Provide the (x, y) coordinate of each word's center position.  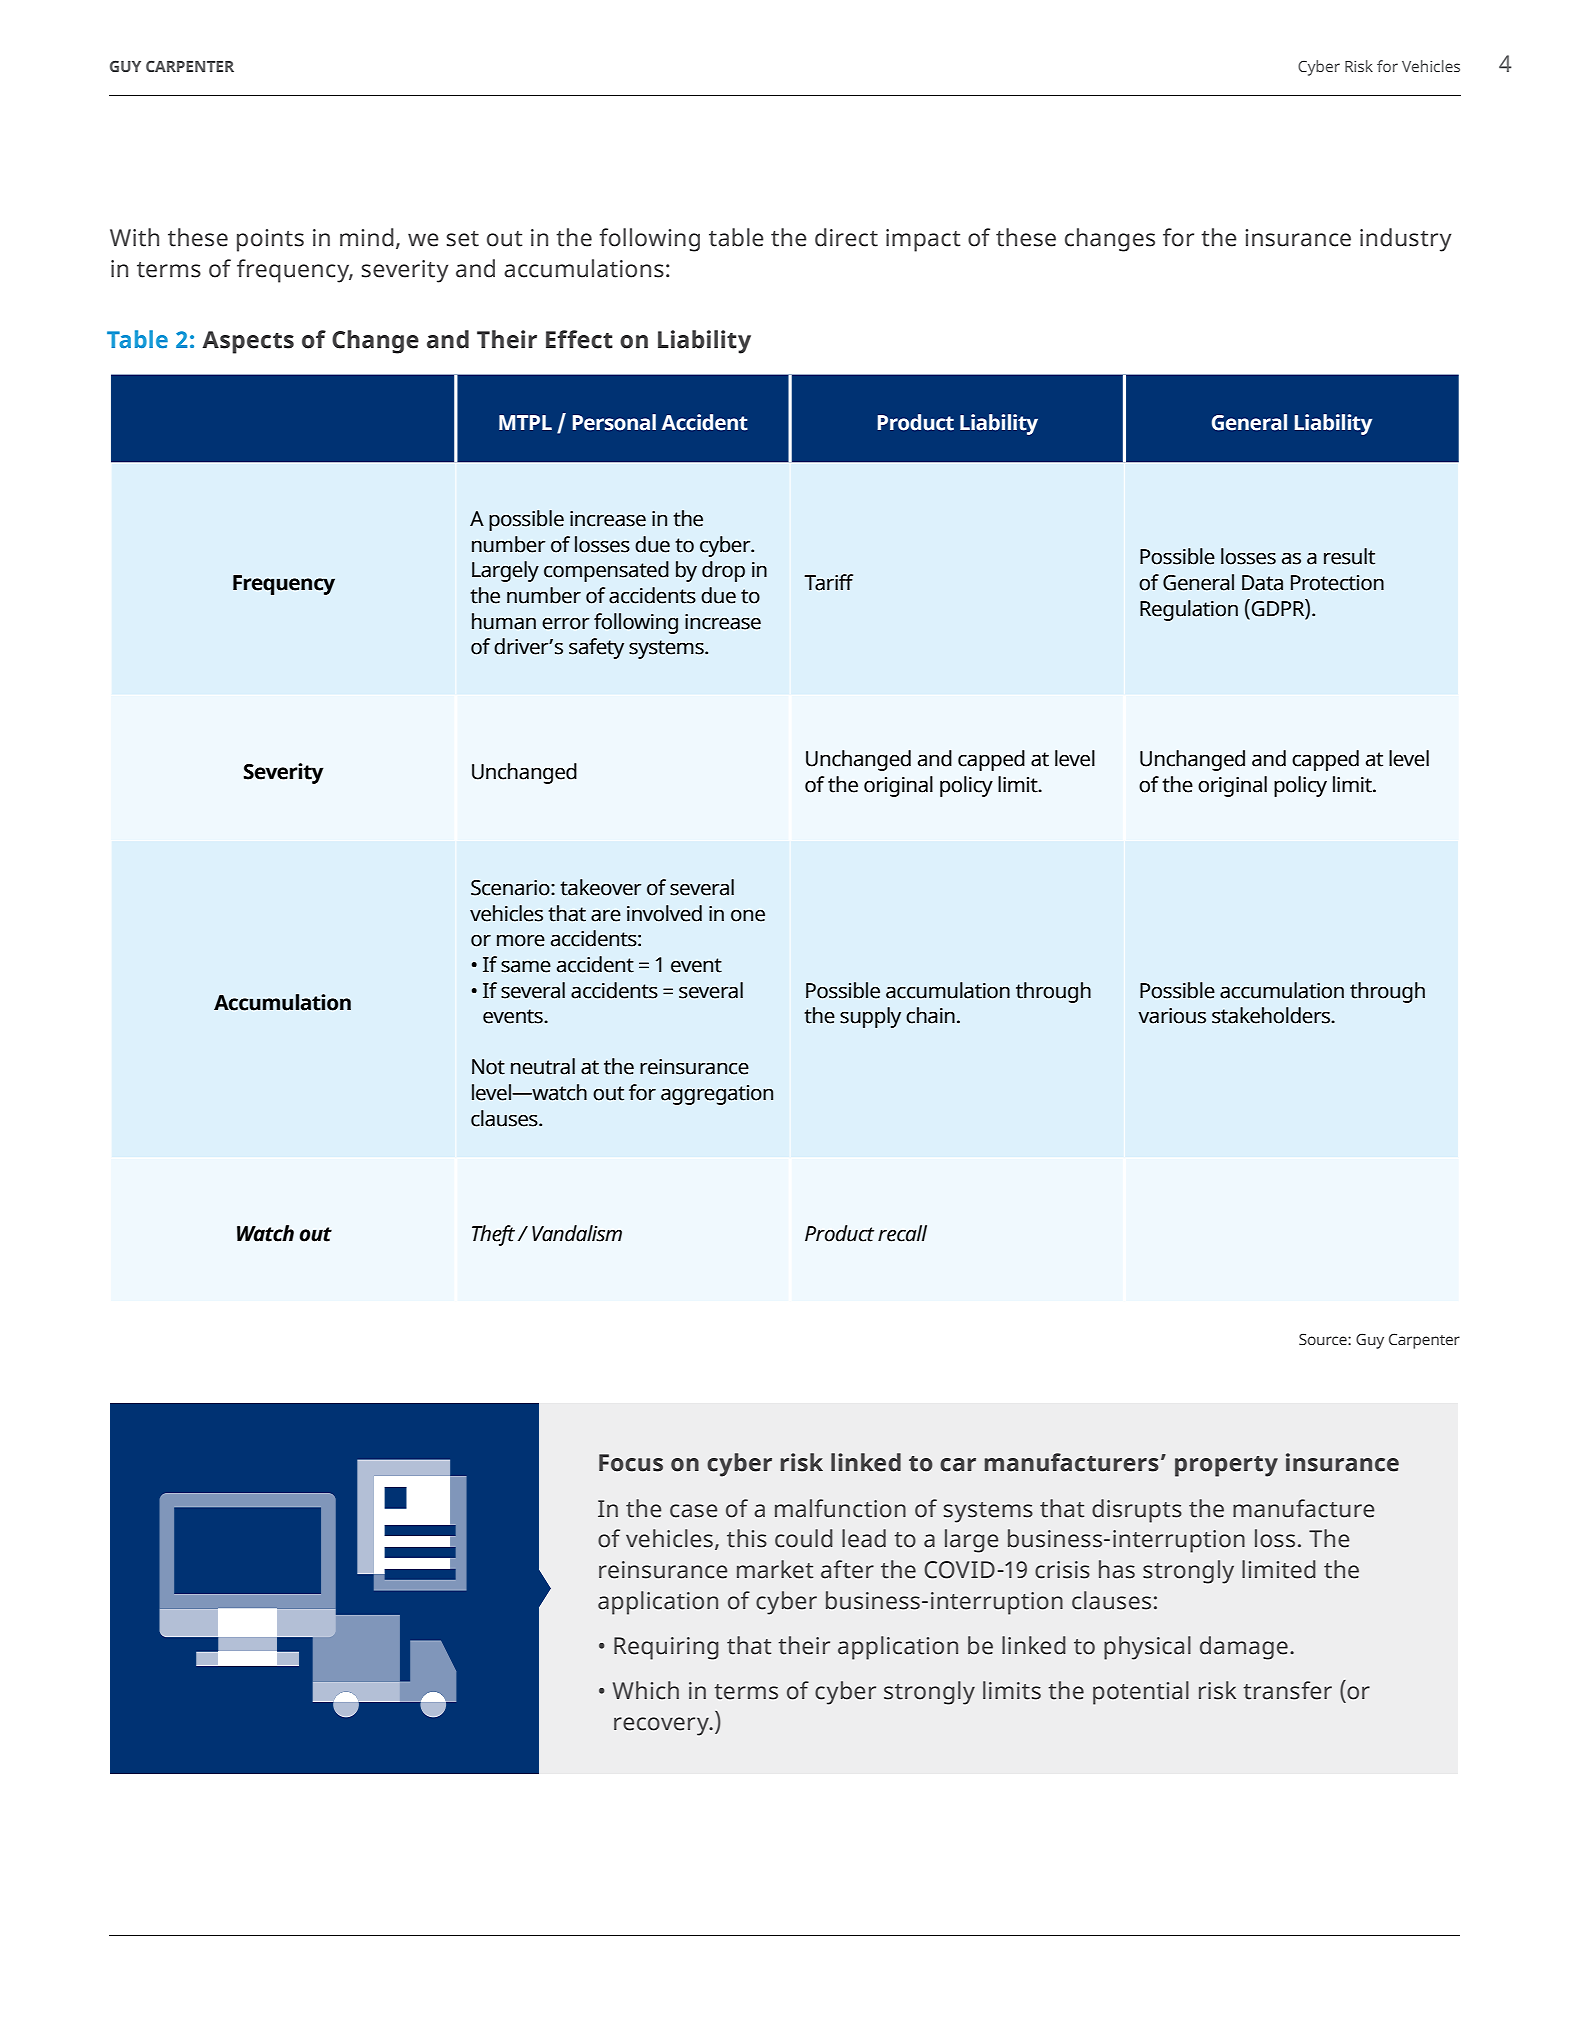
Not (488, 1067)
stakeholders (1272, 1015)
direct (846, 237)
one (748, 915)
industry (1405, 240)
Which (646, 1690)
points (270, 240)
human (504, 621)
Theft (493, 1235)
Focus (631, 1463)
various (1172, 1016)
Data (1262, 583)
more (521, 940)
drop (723, 571)
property (1226, 1466)
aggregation (717, 1095)
